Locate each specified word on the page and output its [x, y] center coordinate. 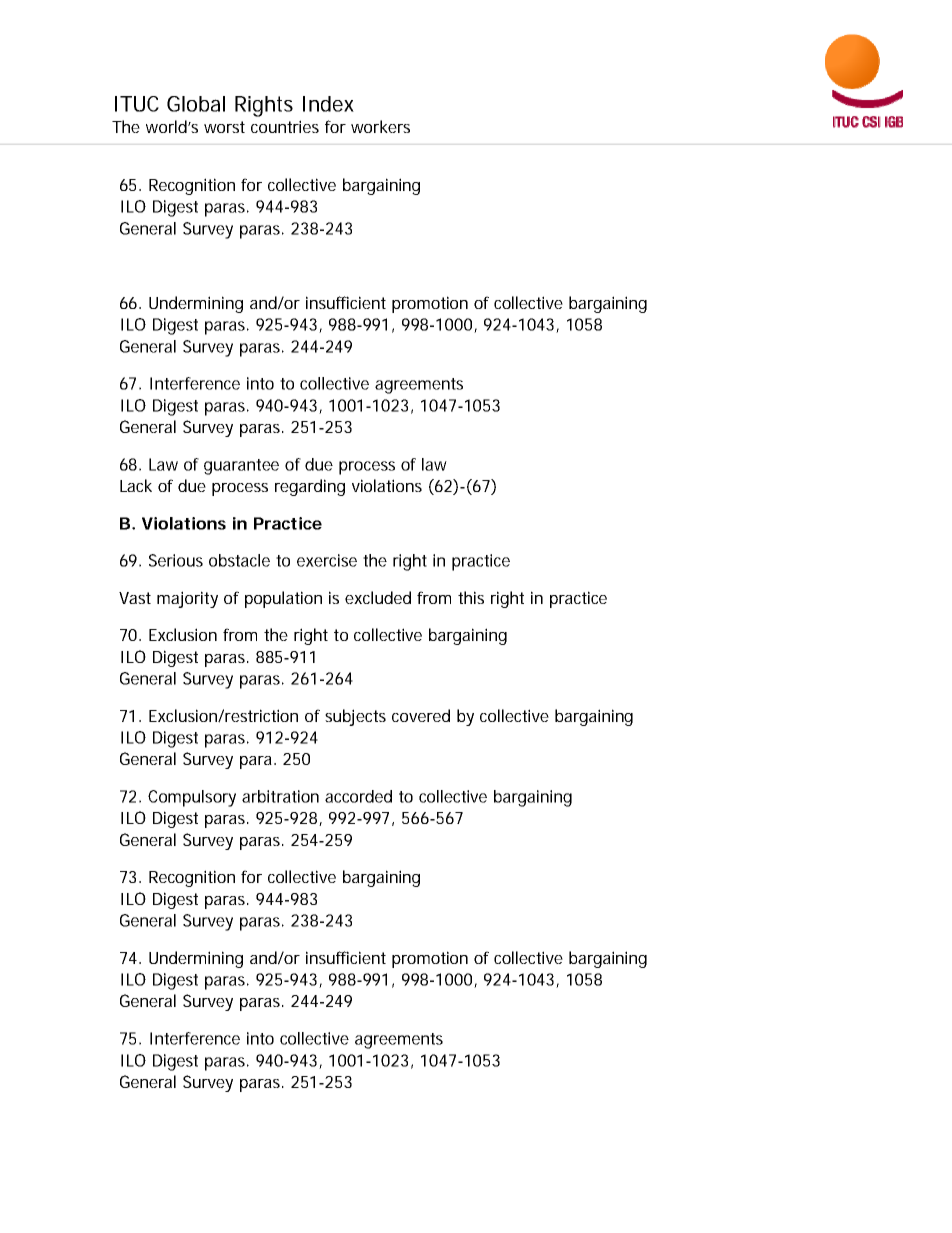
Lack [136, 485]
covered [421, 715]
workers [380, 126]
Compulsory [192, 798]
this [471, 597]
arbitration [280, 796]
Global [196, 104]
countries [285, 126]
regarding [310, 487]
